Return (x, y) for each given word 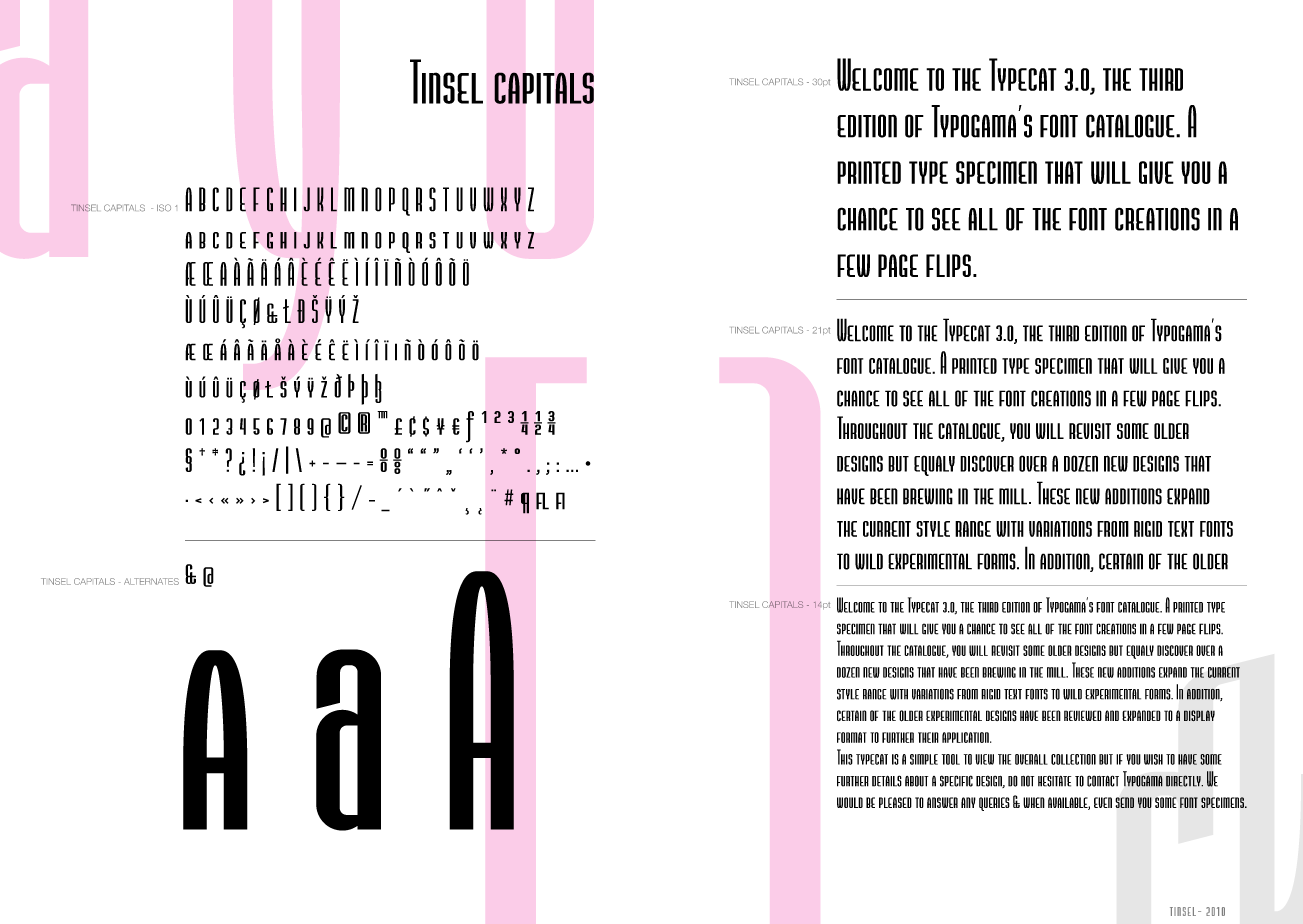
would (850, 802)
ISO (164, 208)
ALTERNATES (151, 581)
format (852, 737)
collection (1073, 759)
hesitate (1054, 781)
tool (951, 759)
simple (924, 759)
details (887, 781)
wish (1153, 759)
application (966, 737)
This (845, 757)
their (928, 737)
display (1199, 715)
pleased (895, 802)
